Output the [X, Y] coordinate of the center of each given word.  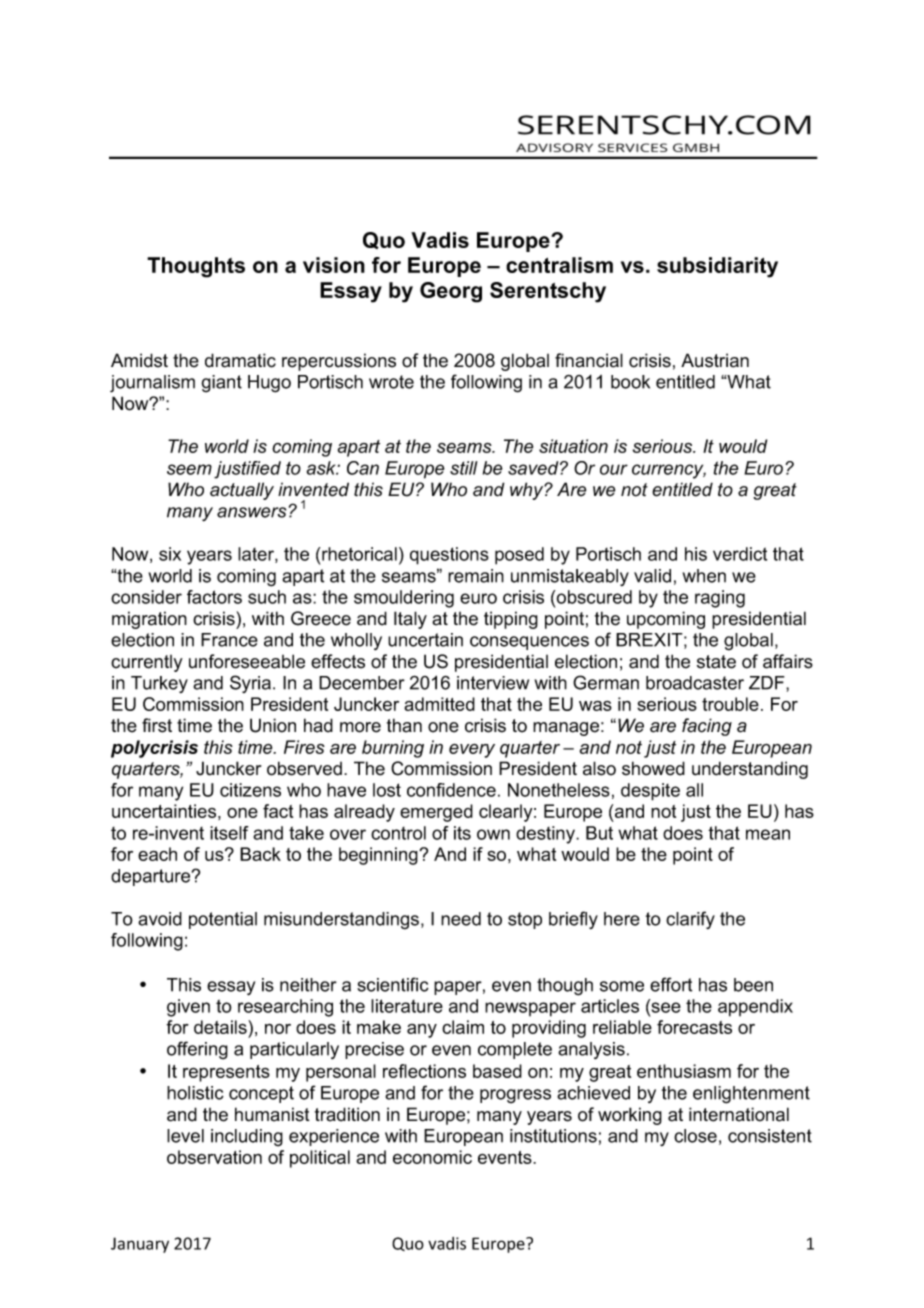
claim [463, 1027]
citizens [250, 790]
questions [449, 556]
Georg [451, 292]
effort [671, 984]
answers [251, 512]
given [188, 1008]
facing [707, 727]
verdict [740, 554]
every [472, 751]
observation [214, 1157]
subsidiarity [717, 267]
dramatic [240, 360]
